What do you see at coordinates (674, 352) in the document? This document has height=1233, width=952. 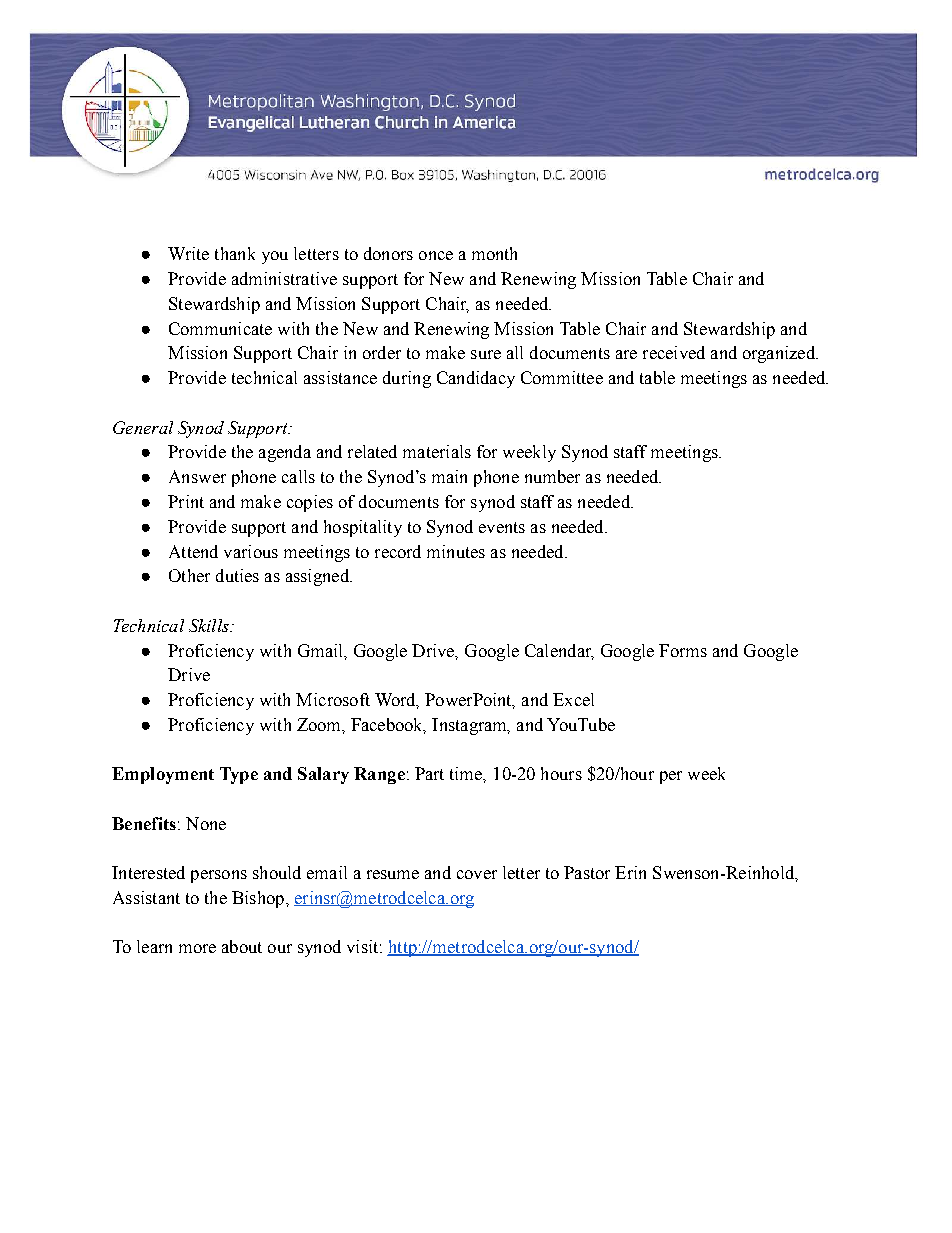 I see `received` at bounding box center [674, 352].
